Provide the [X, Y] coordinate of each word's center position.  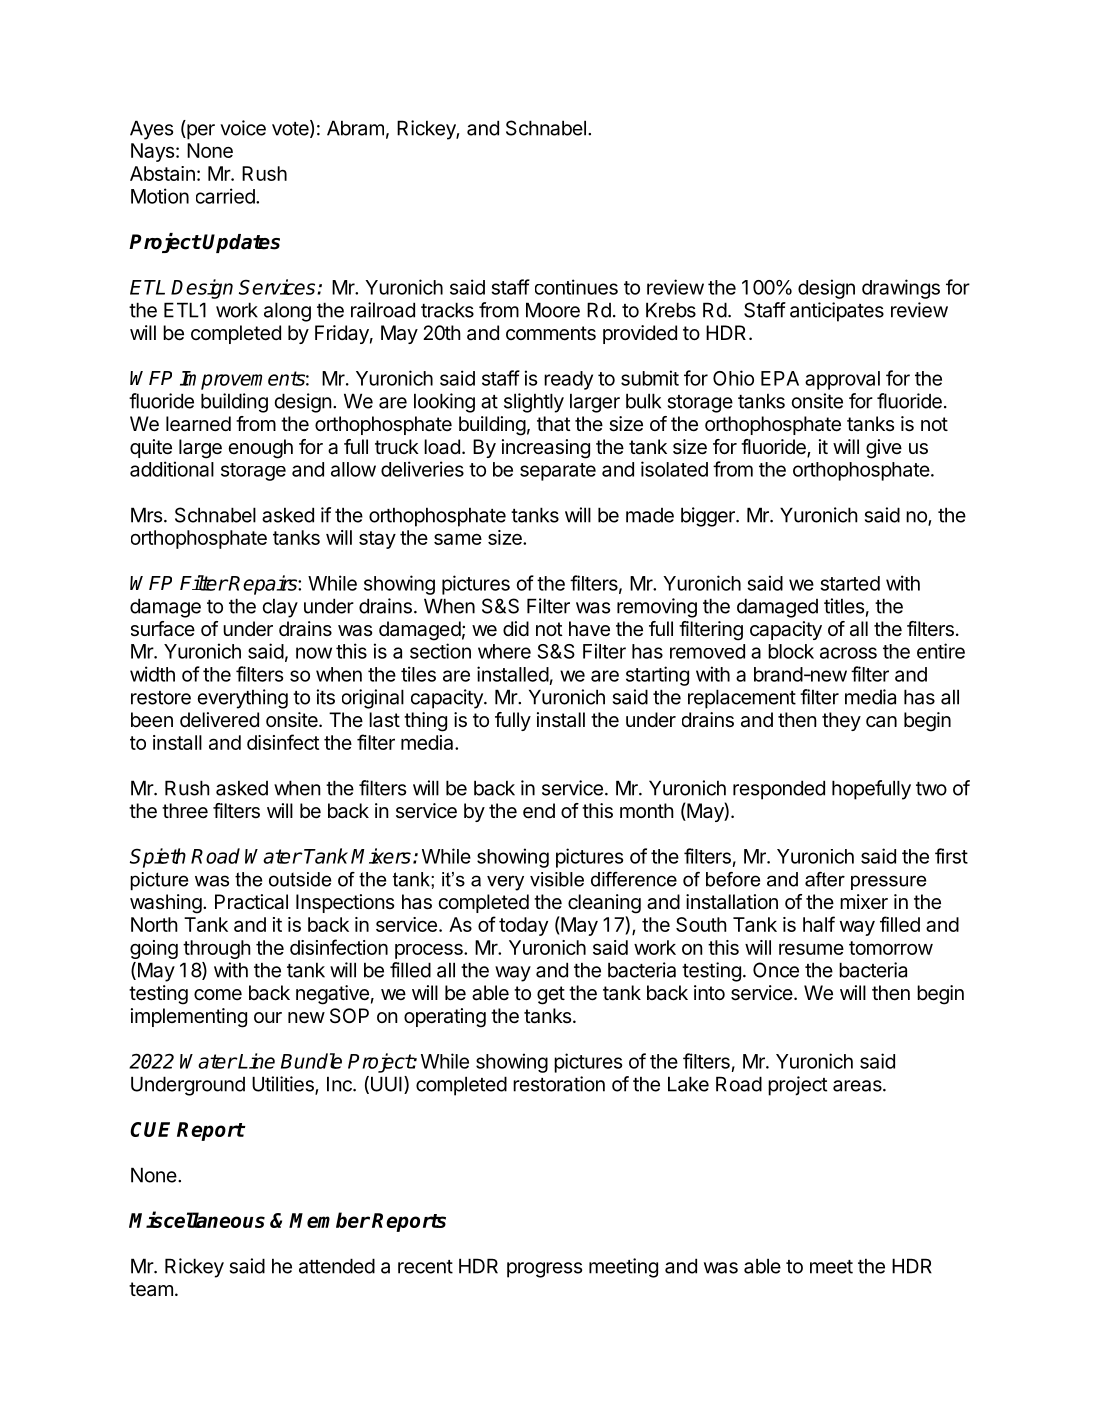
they [841, 721]
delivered [219, 720]
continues [576, 287]
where [504, 651]
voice [243, 128]
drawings [901, 289]
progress [544, 1270]
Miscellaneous [197, 1219]
